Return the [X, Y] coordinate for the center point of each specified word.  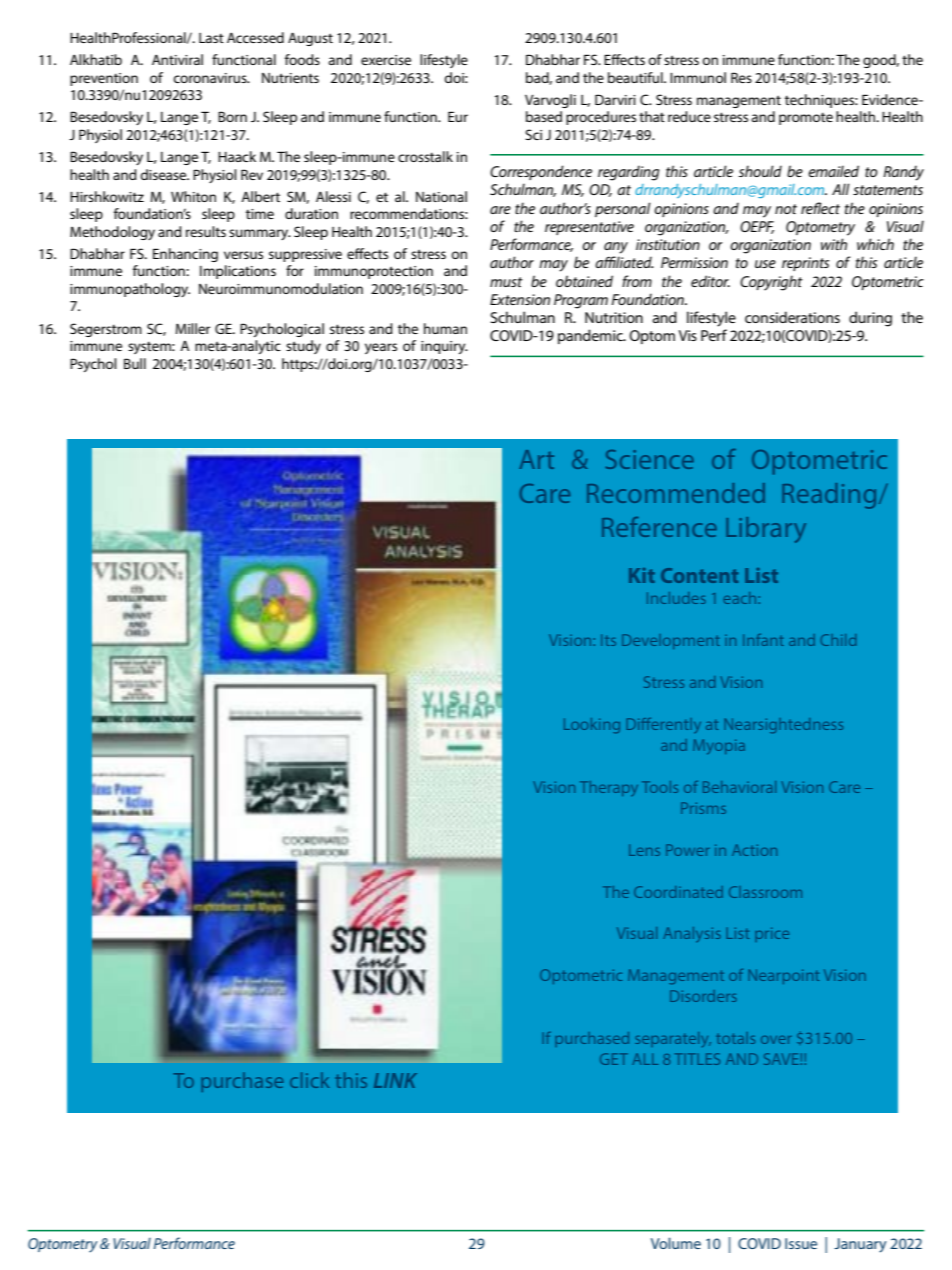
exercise [386, 60]
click [309, 1080]
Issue [801, 1243]
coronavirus [211, 78]
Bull [135, 363]
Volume [676, 1243]
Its [608, 640]
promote [806, 119]
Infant [763, 640]
